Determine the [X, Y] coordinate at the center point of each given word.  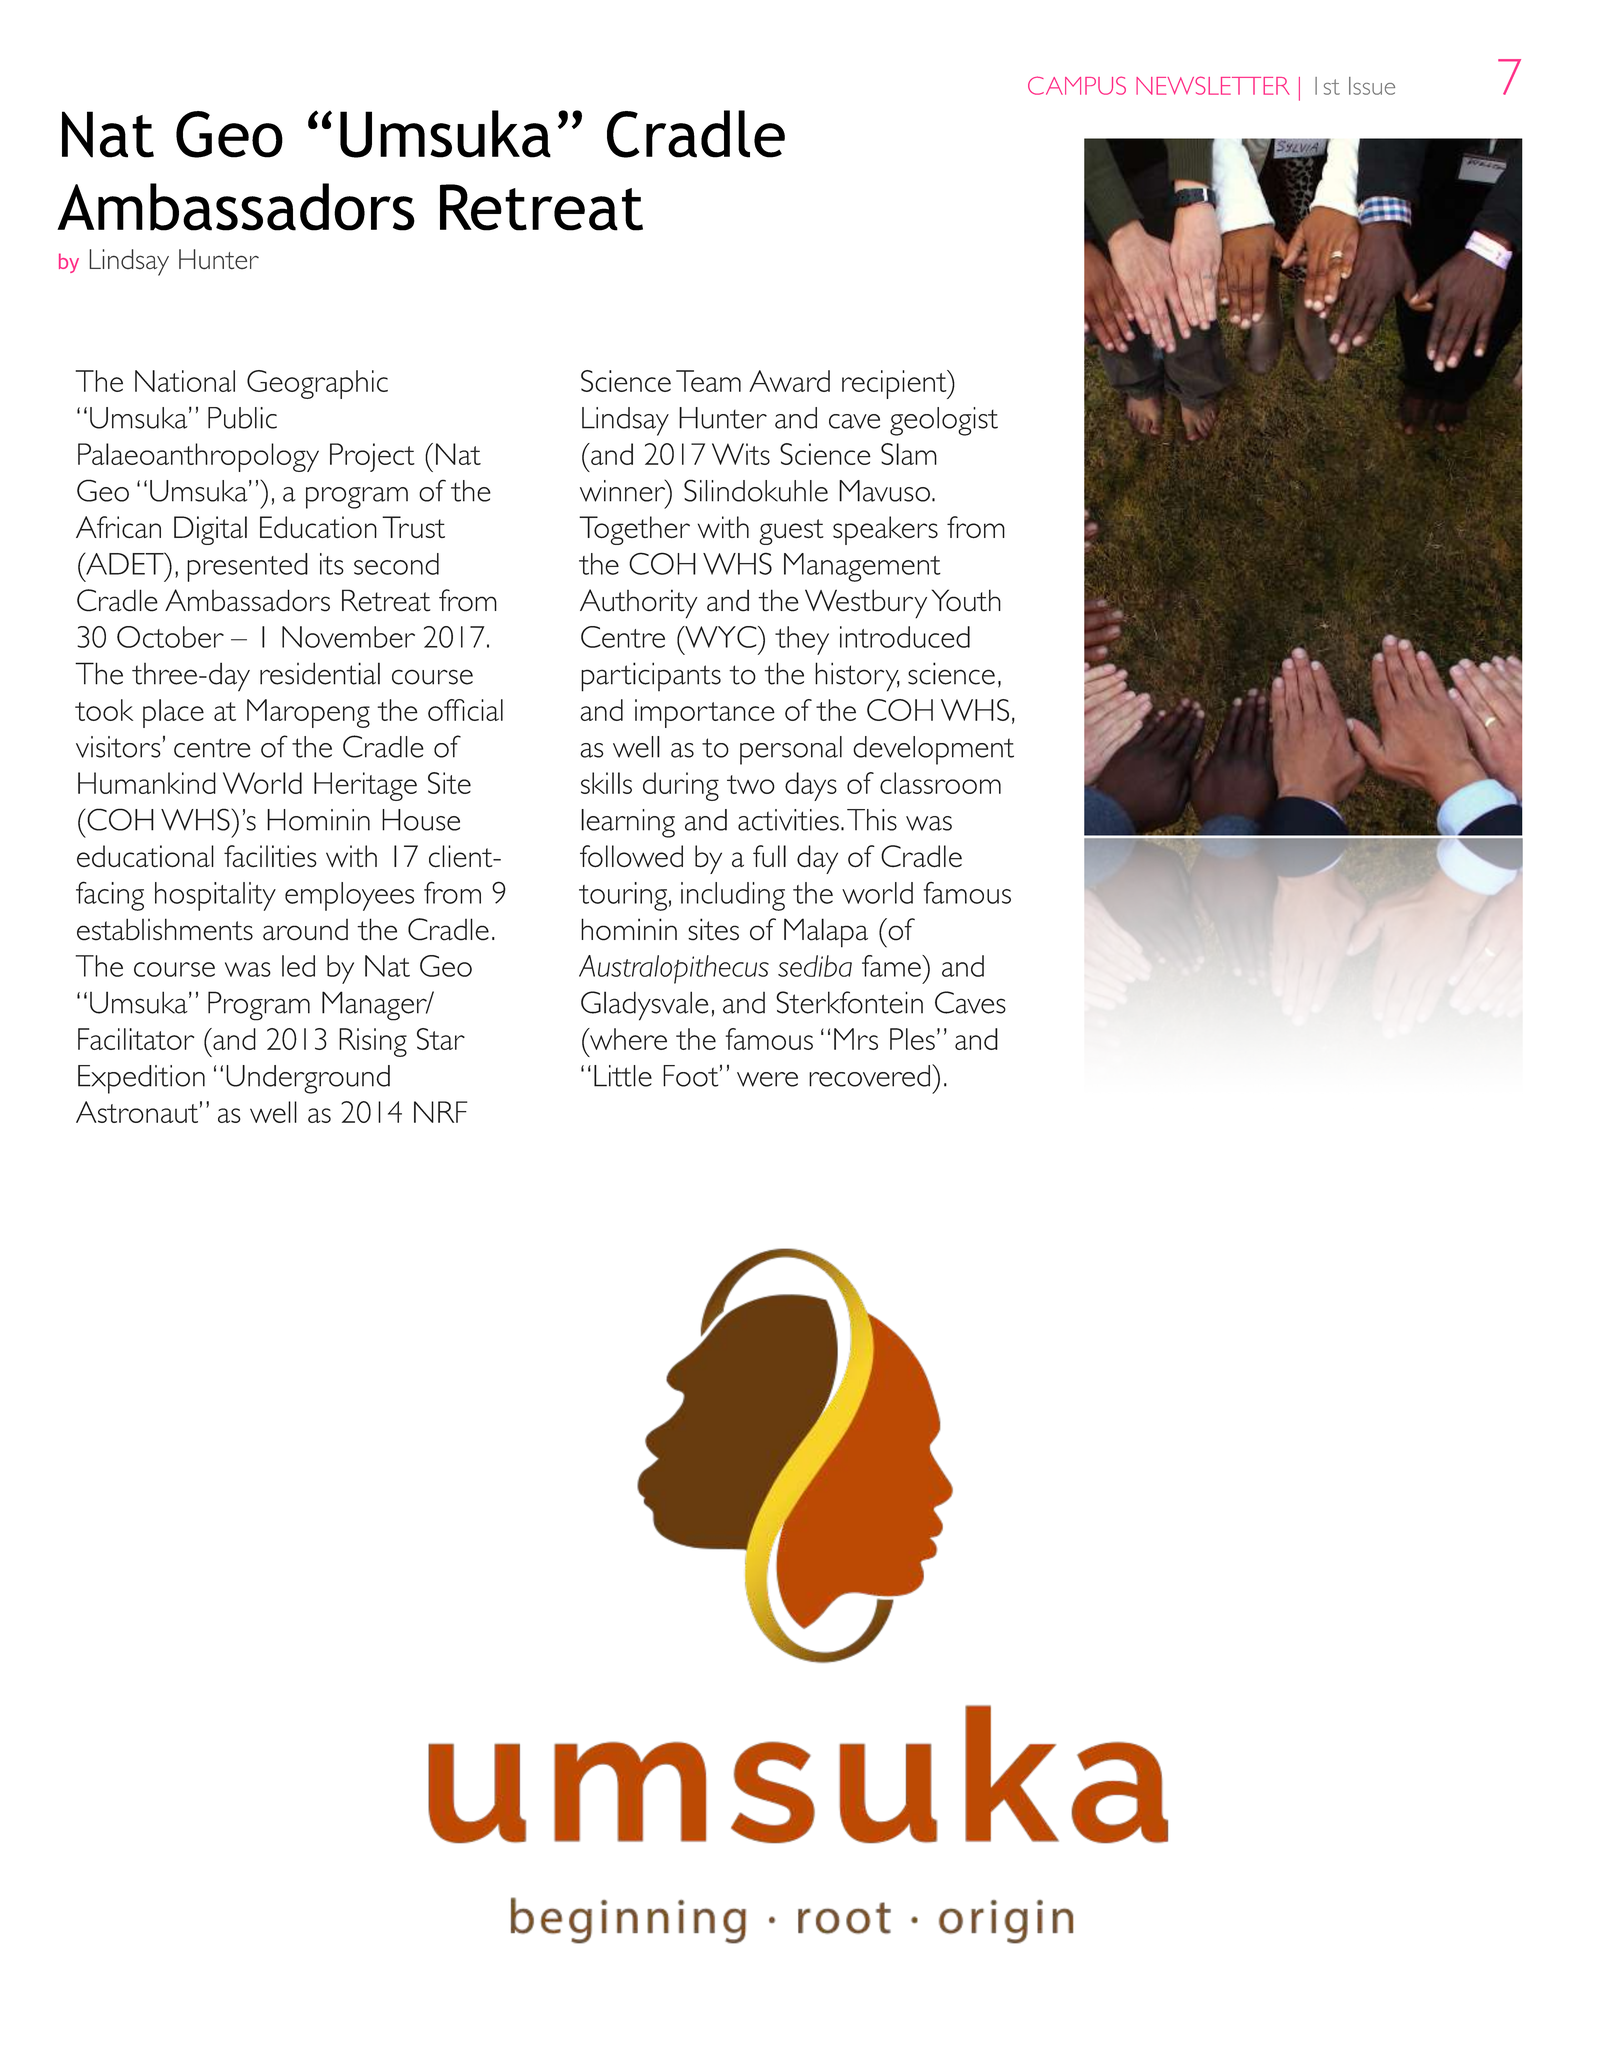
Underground [308, 1079]
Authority [639, 604]
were [767, 1079]
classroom [940, 783]
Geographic [317, 384]
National [185, 381]
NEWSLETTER [1213, 85]
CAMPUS [1077, 85]
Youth [966, 600]
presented [247, 567]
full [769, 856]
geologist [944, 421]
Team [708, 381]
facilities [270, 856]
